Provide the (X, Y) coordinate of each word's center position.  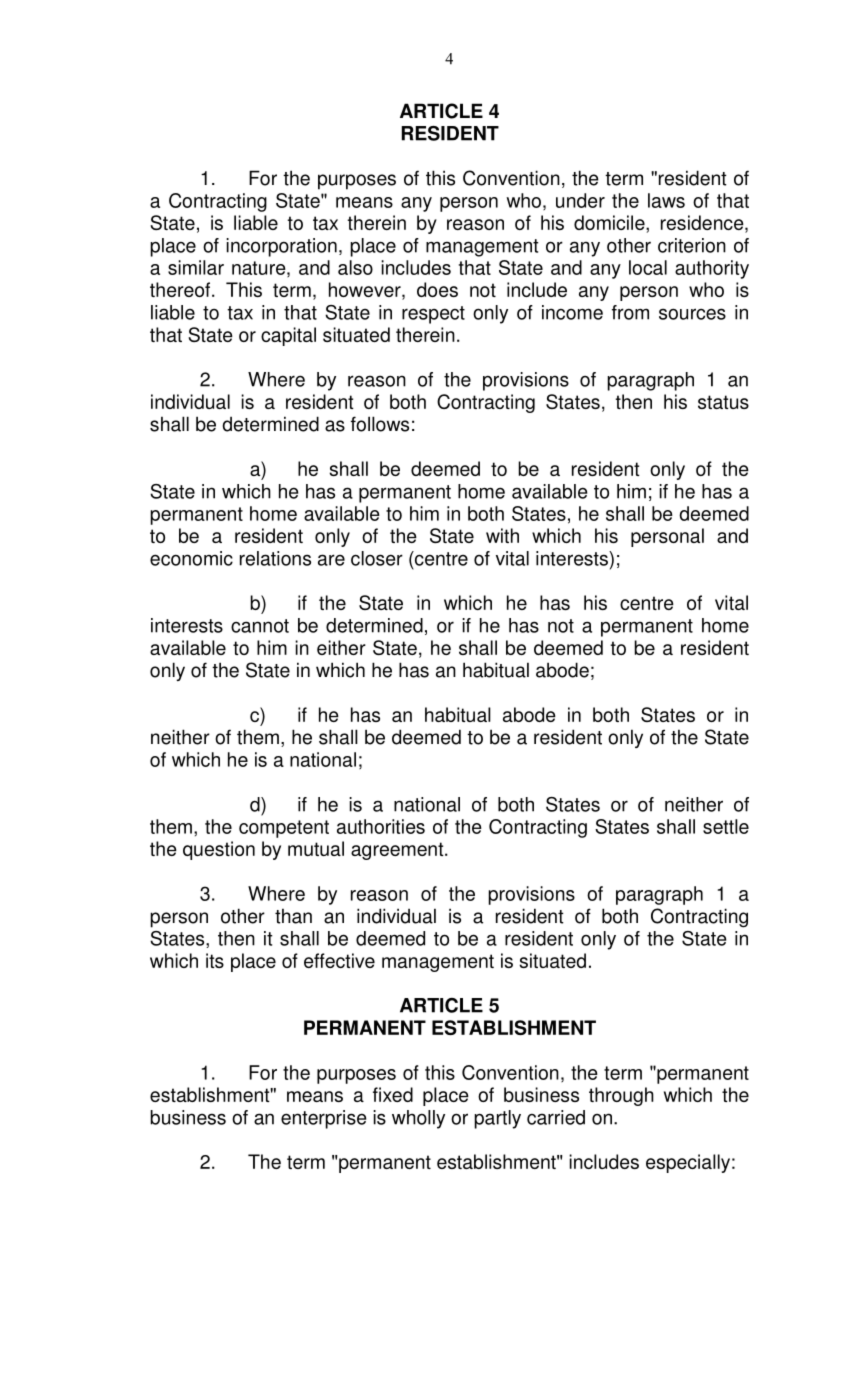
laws (666, 200)
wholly (418, 1119)
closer (377, 558)
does (437, 289)
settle (726, 826)
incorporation (281, 247)
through (621, 1096)
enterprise (323, 1119)
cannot (260, 626)
